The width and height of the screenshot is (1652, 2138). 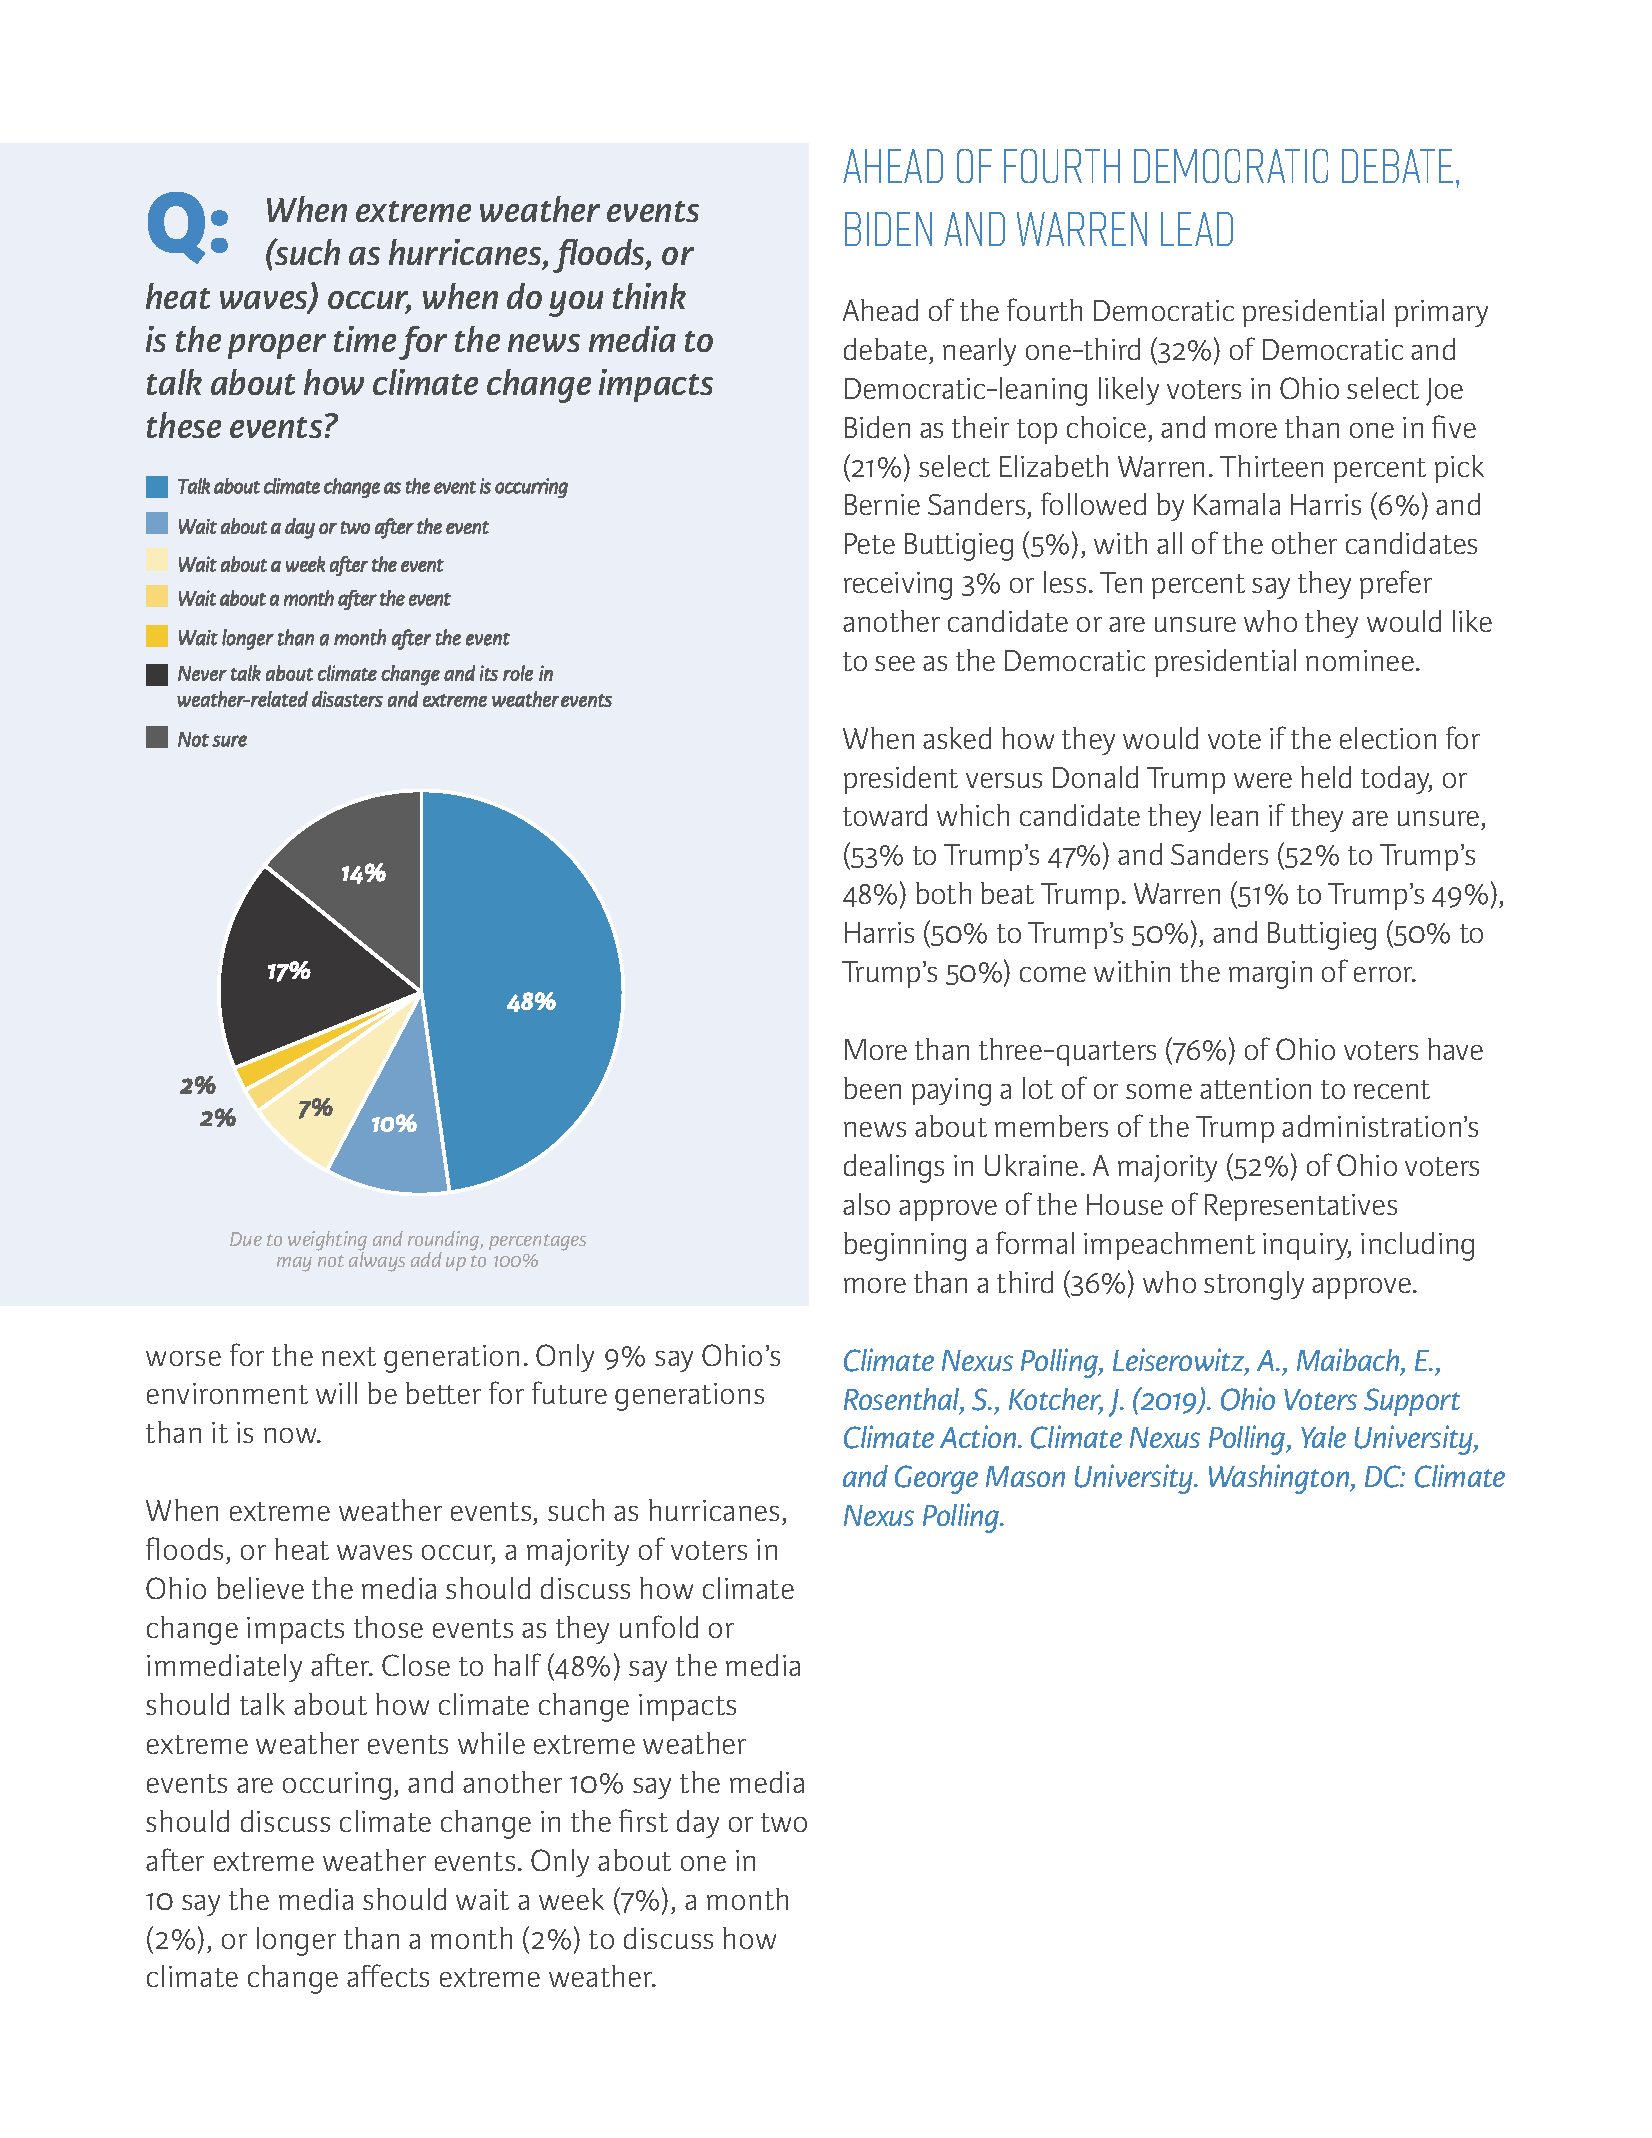 What do you see at coordinates (936, 1479) in the screenshot?
I see `George` at bounding box center [936, 1479].
